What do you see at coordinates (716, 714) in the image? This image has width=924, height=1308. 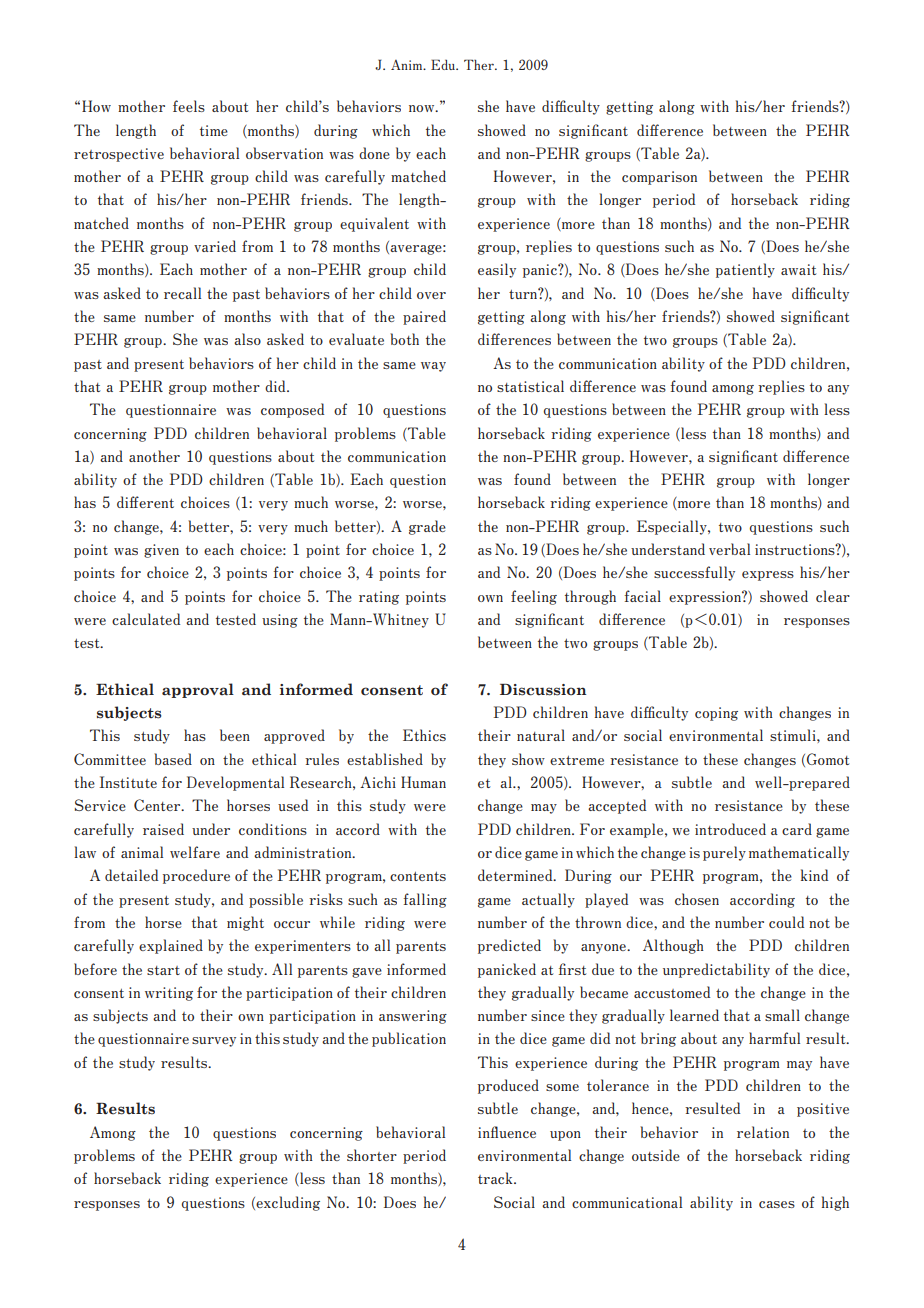 I see `coping` at bounding box center [716, 714].
